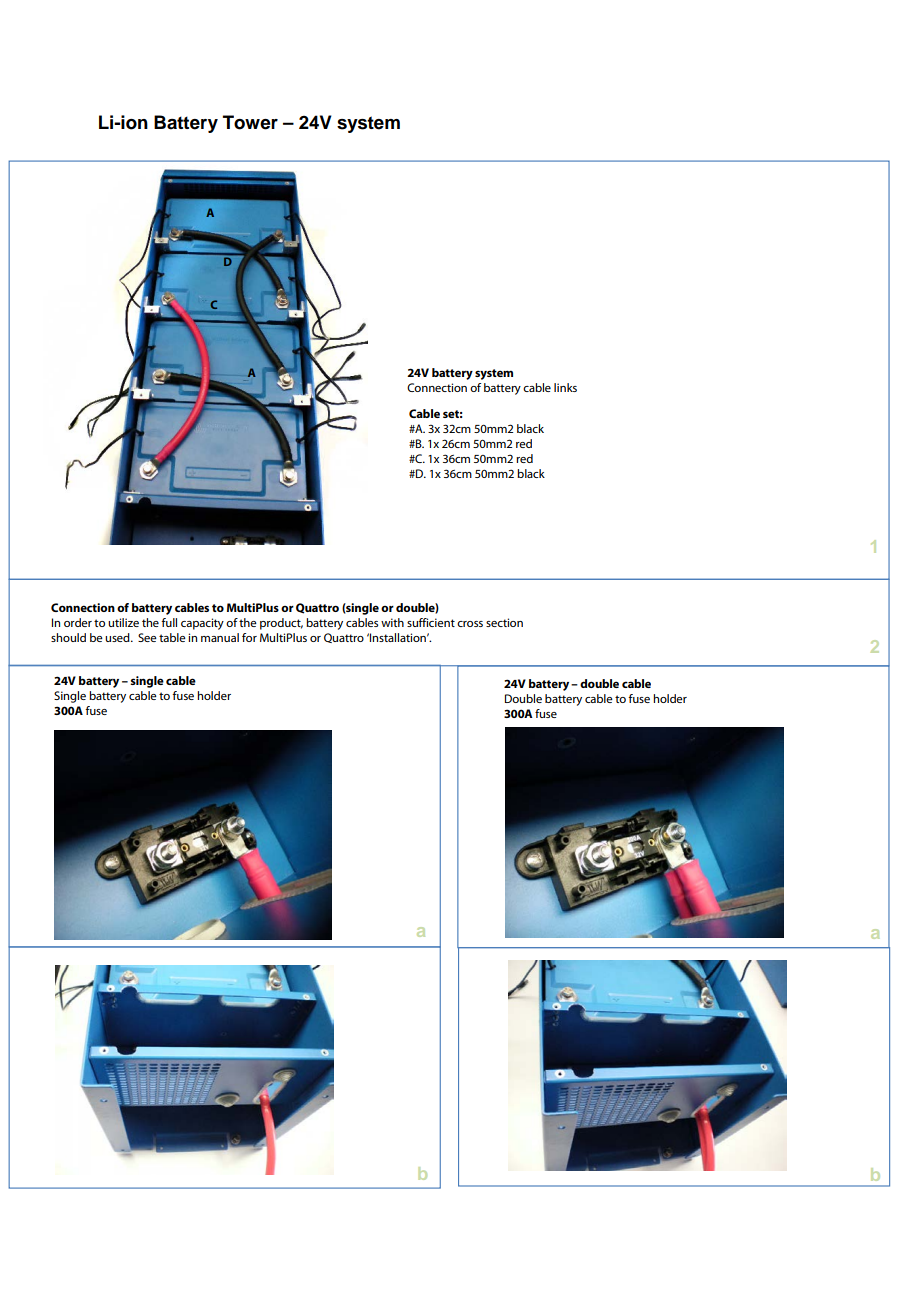  I want to click on for, so click(249, 637).
